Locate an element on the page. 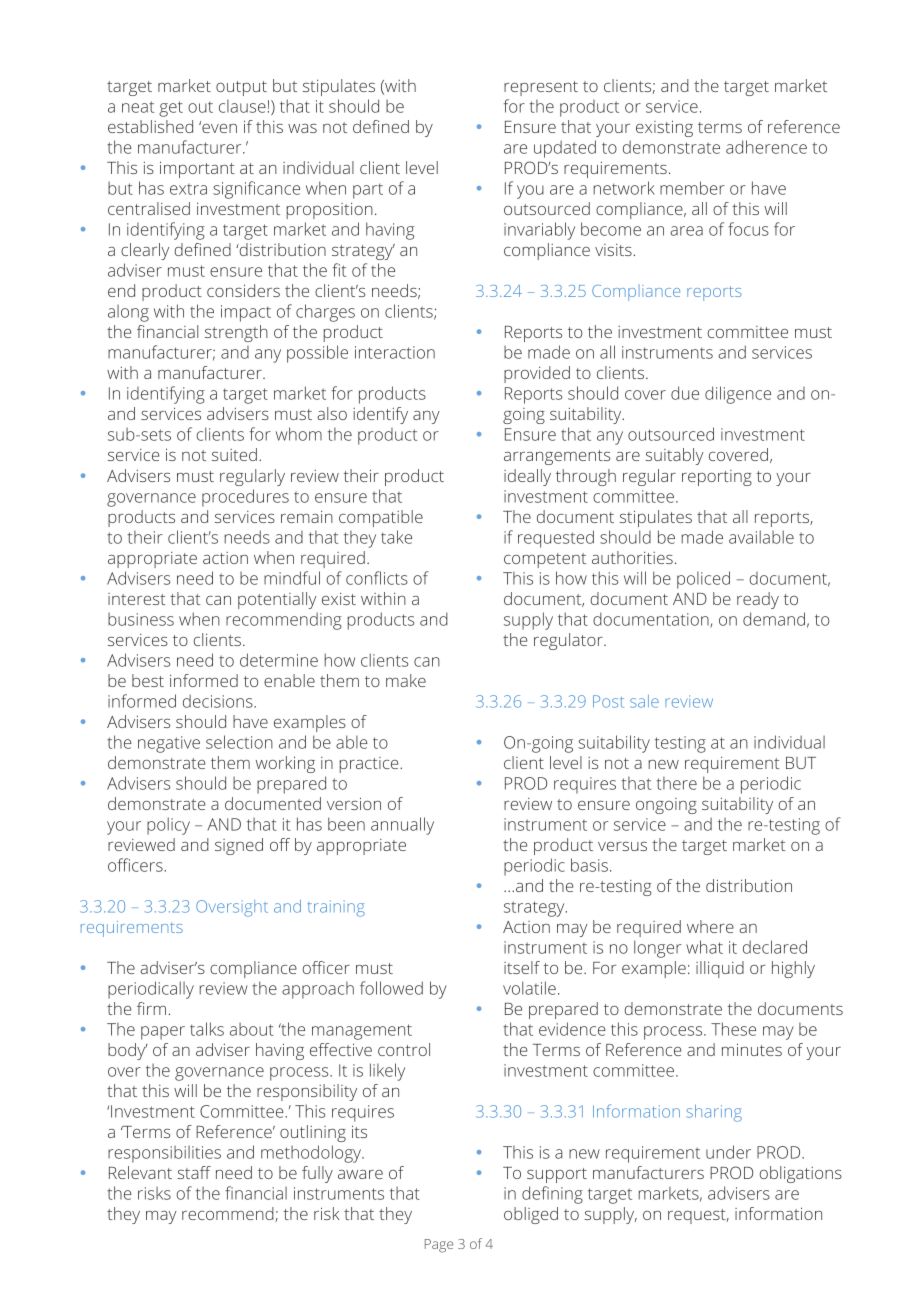  signed is located at coordinates (239, 846).
